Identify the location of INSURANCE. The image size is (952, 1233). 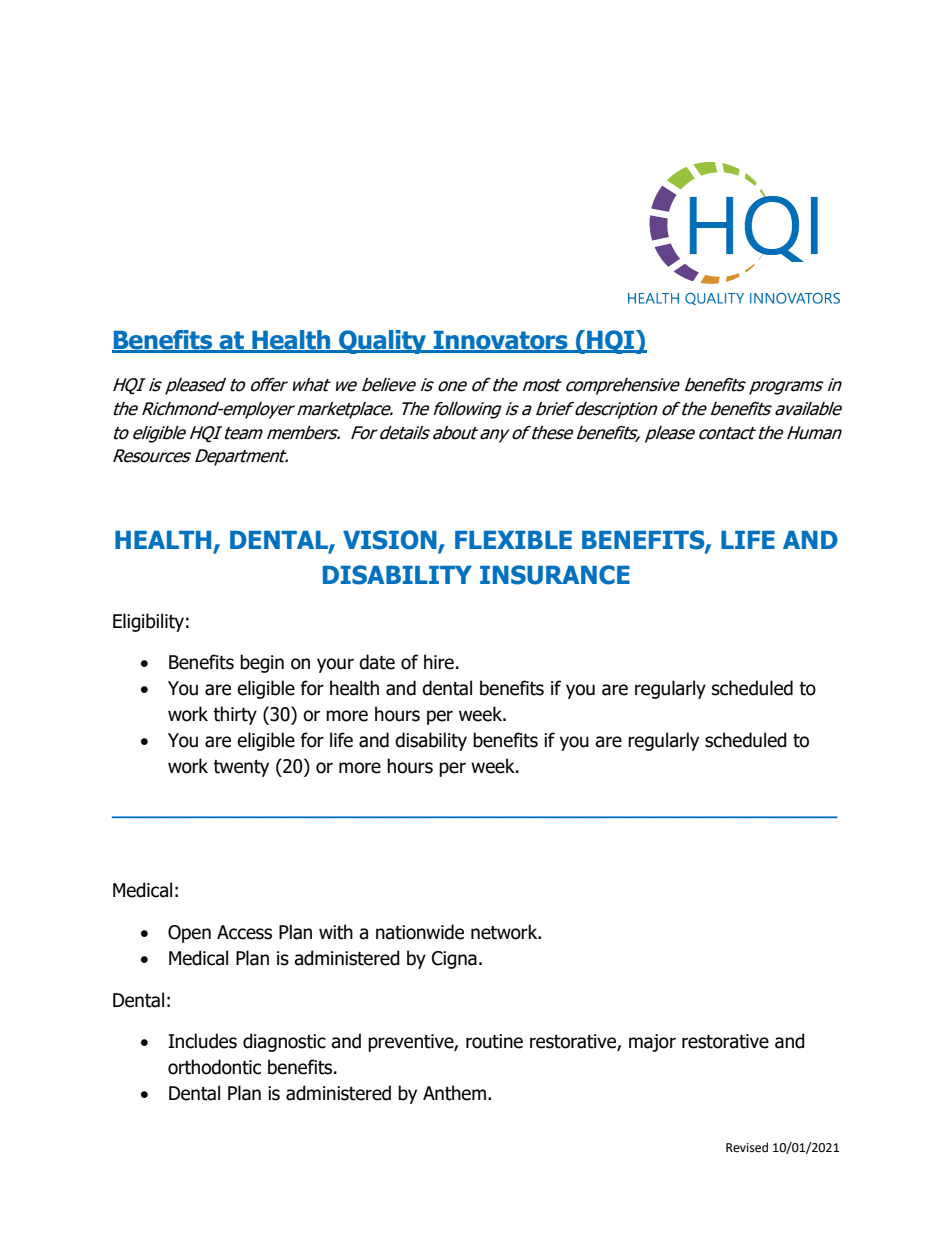
(555, 575).
